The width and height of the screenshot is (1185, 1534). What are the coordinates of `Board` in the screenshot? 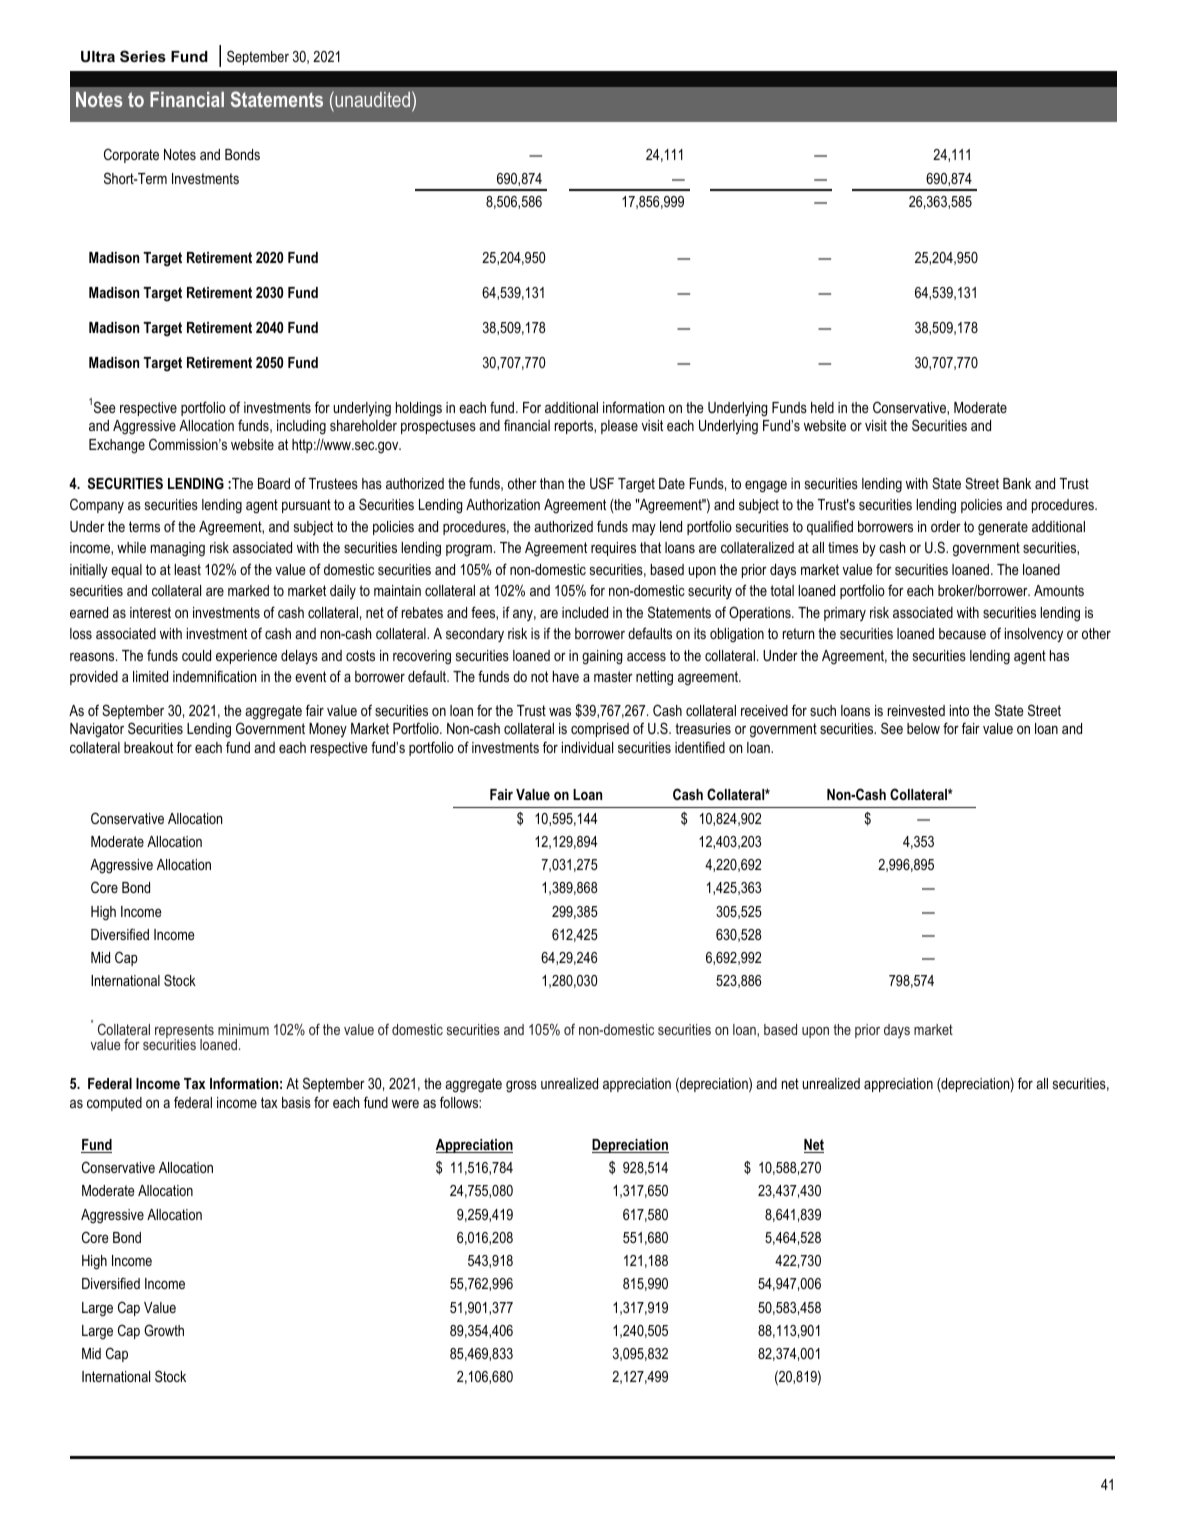 It's located at (274, 483).
